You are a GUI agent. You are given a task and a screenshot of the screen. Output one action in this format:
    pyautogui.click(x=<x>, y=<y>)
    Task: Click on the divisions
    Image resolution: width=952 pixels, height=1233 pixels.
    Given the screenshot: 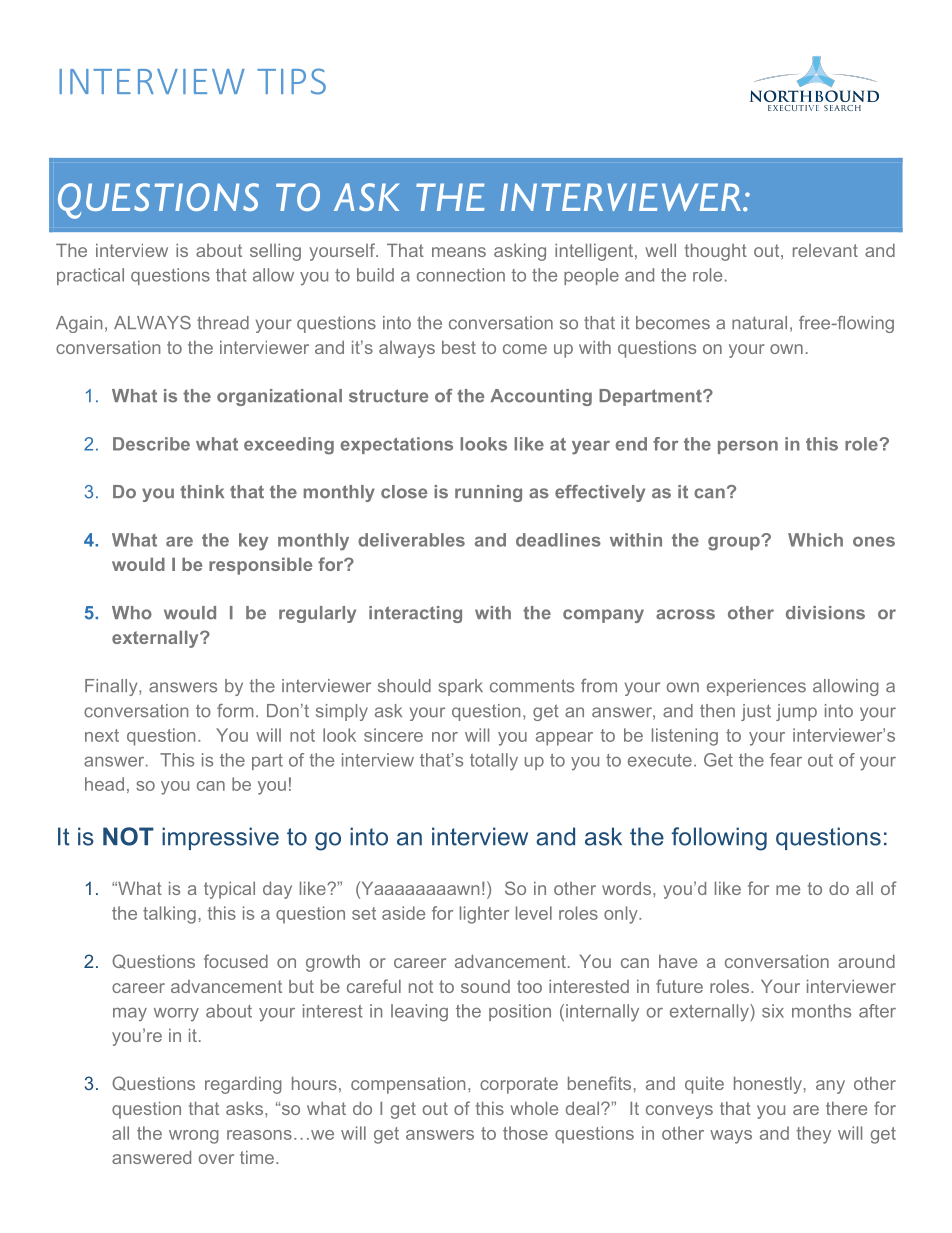 What is the action you would take?
    pyautogui.click(x=825, y=613)
